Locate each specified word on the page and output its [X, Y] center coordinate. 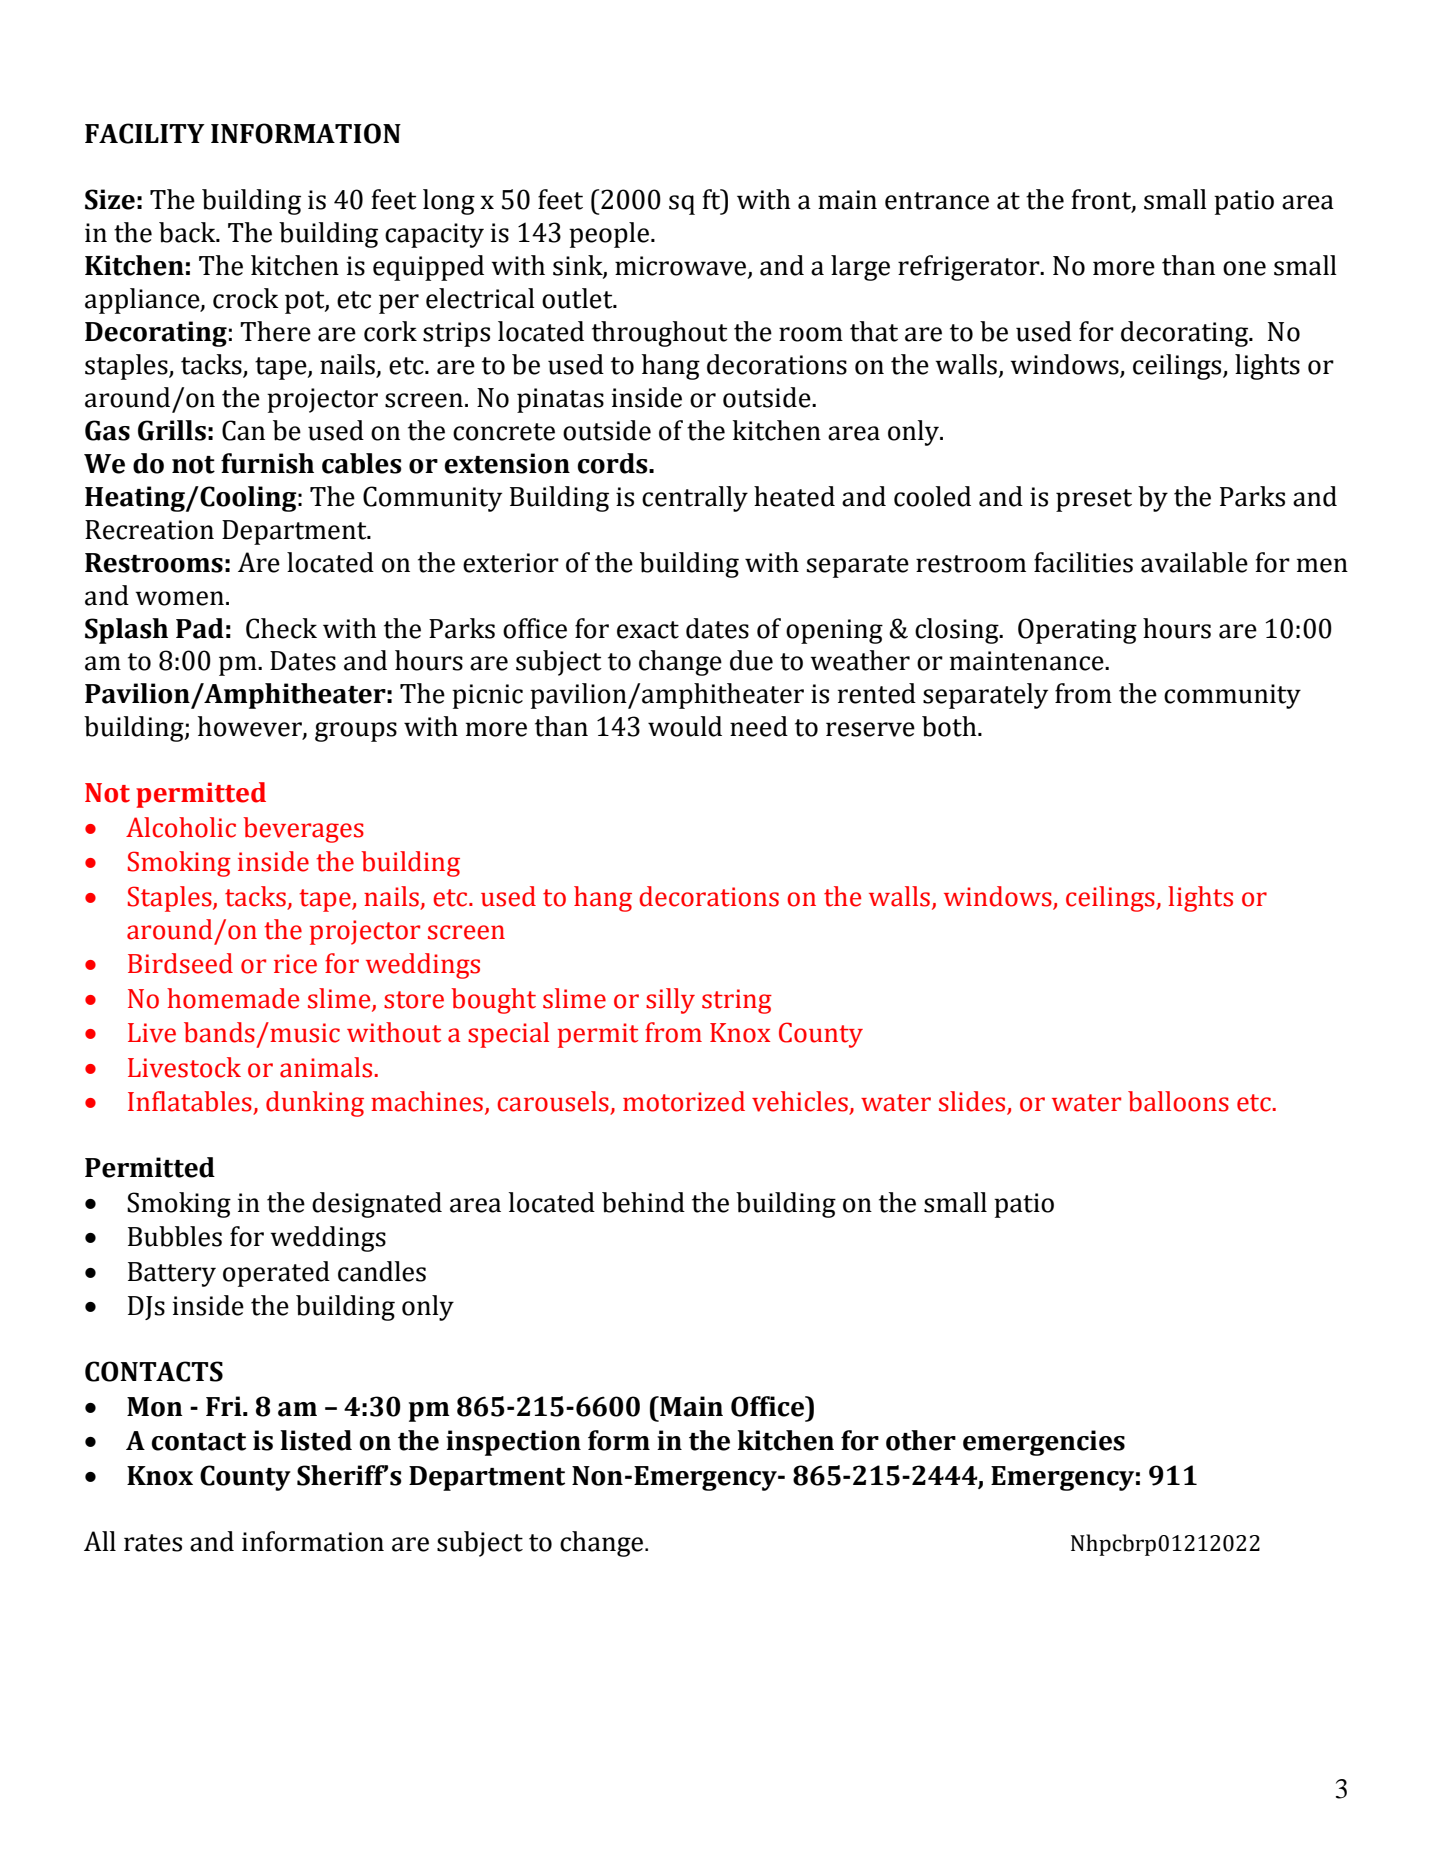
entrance [937, 201]
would [685, 726]
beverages [303, 830]
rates [153, 1543]
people [610, 235]
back [188, 232]
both [950, 726]
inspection [513, 1443]
